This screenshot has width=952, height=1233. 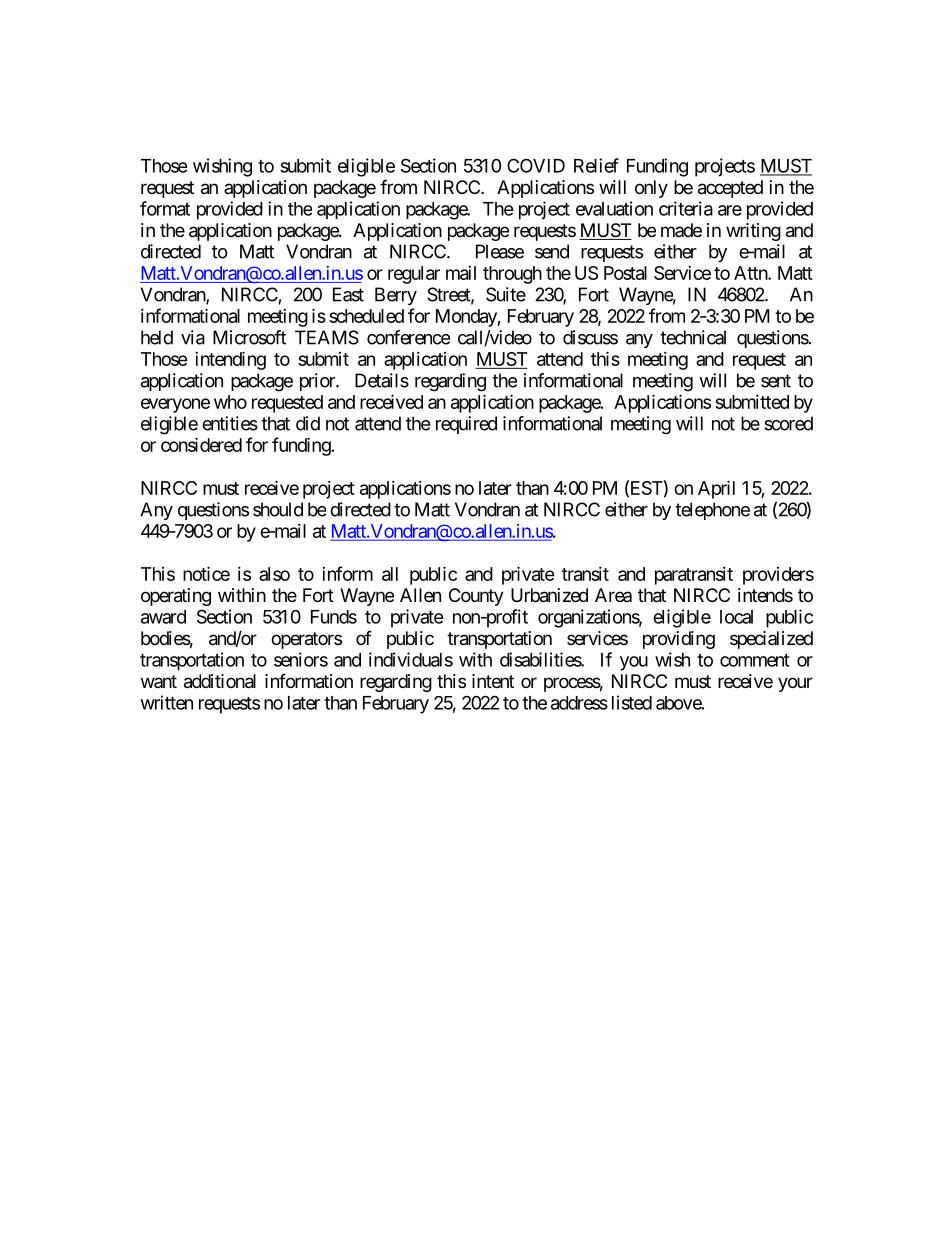 What do you see at coordinates (414, 275) in the screenshot?
I see `regular` at bounding box center [414, 275].
